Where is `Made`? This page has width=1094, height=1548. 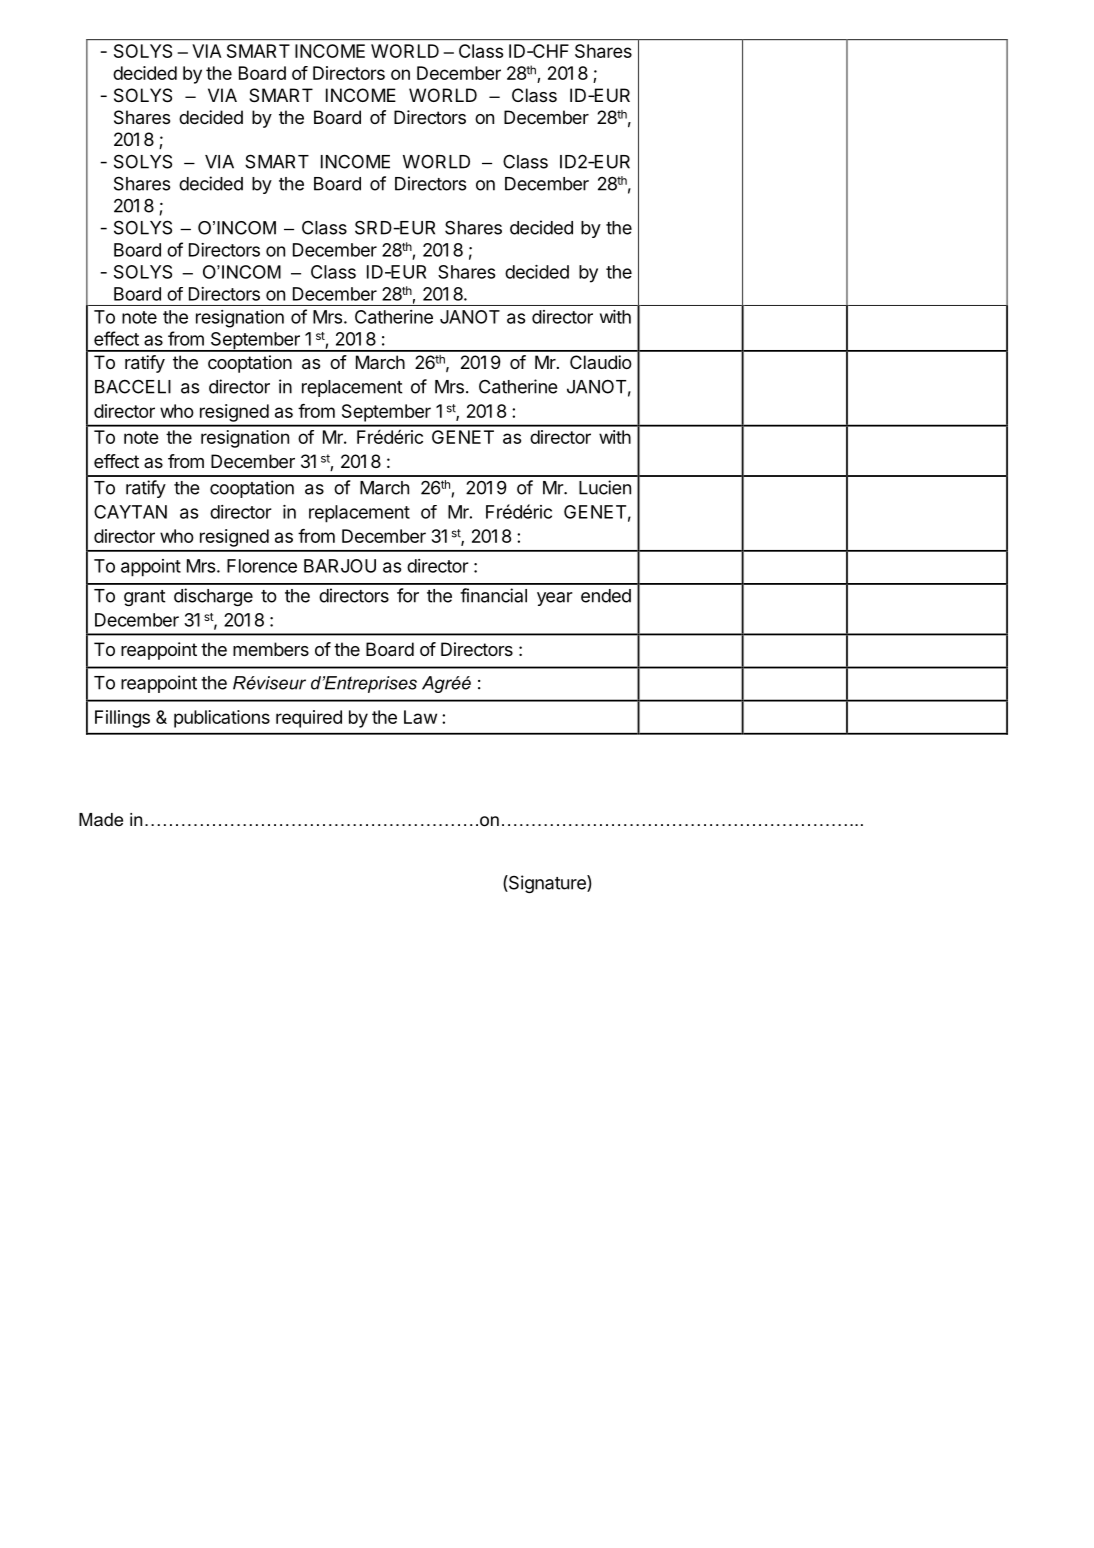 Made is located at coordinates (101, 820).
